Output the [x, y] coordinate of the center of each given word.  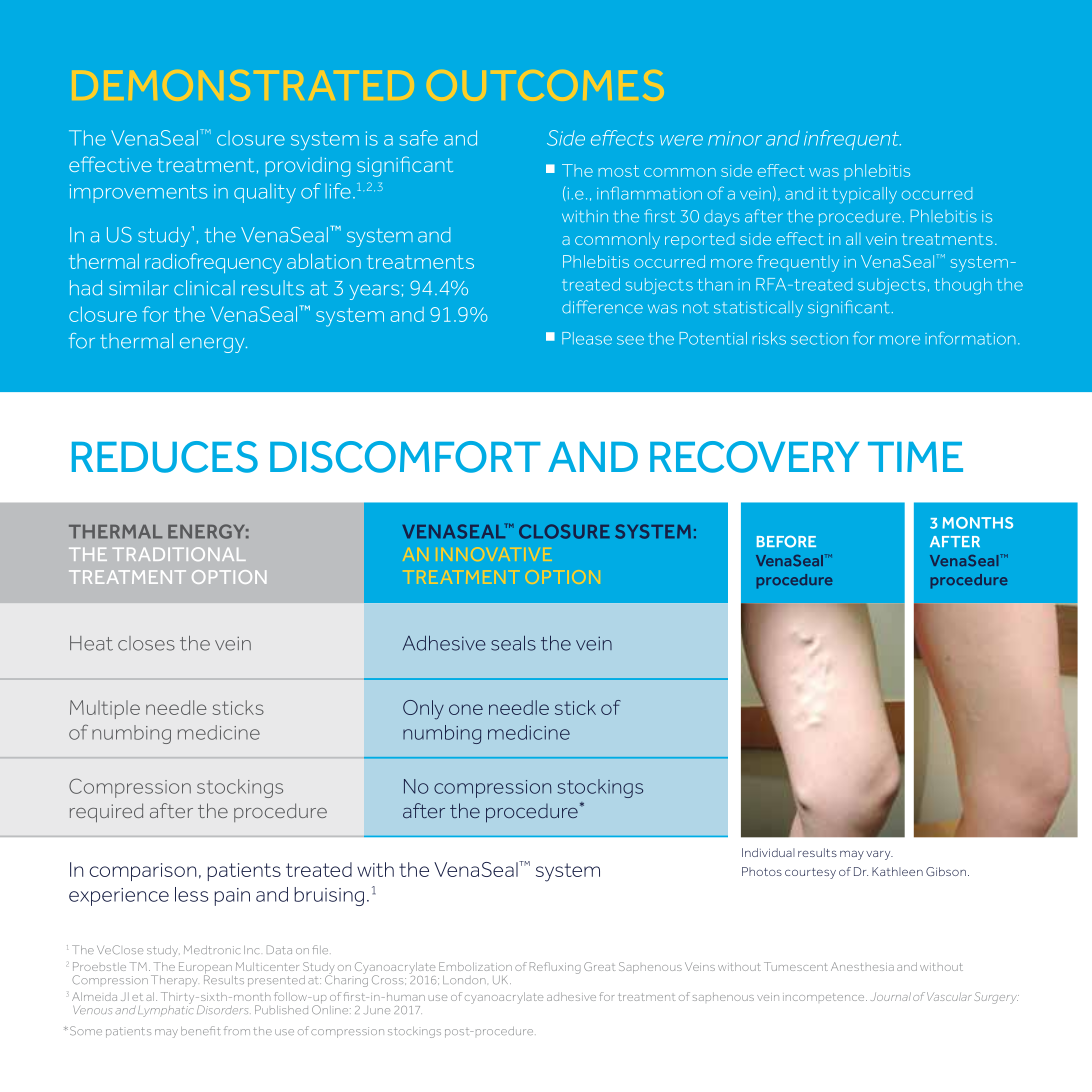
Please [587, 338]
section [819, 339]
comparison [143, 872]
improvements [138, 193]
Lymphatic [165, 1010]
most [618, 171]
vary [879, 855]
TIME [915, 457]
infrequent [852, 140]
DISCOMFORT [405, 457]
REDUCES [165, 457]
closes [146, 643]
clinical [204, 288]
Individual [768, 852]
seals [513, 643]
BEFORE [786, 541]
